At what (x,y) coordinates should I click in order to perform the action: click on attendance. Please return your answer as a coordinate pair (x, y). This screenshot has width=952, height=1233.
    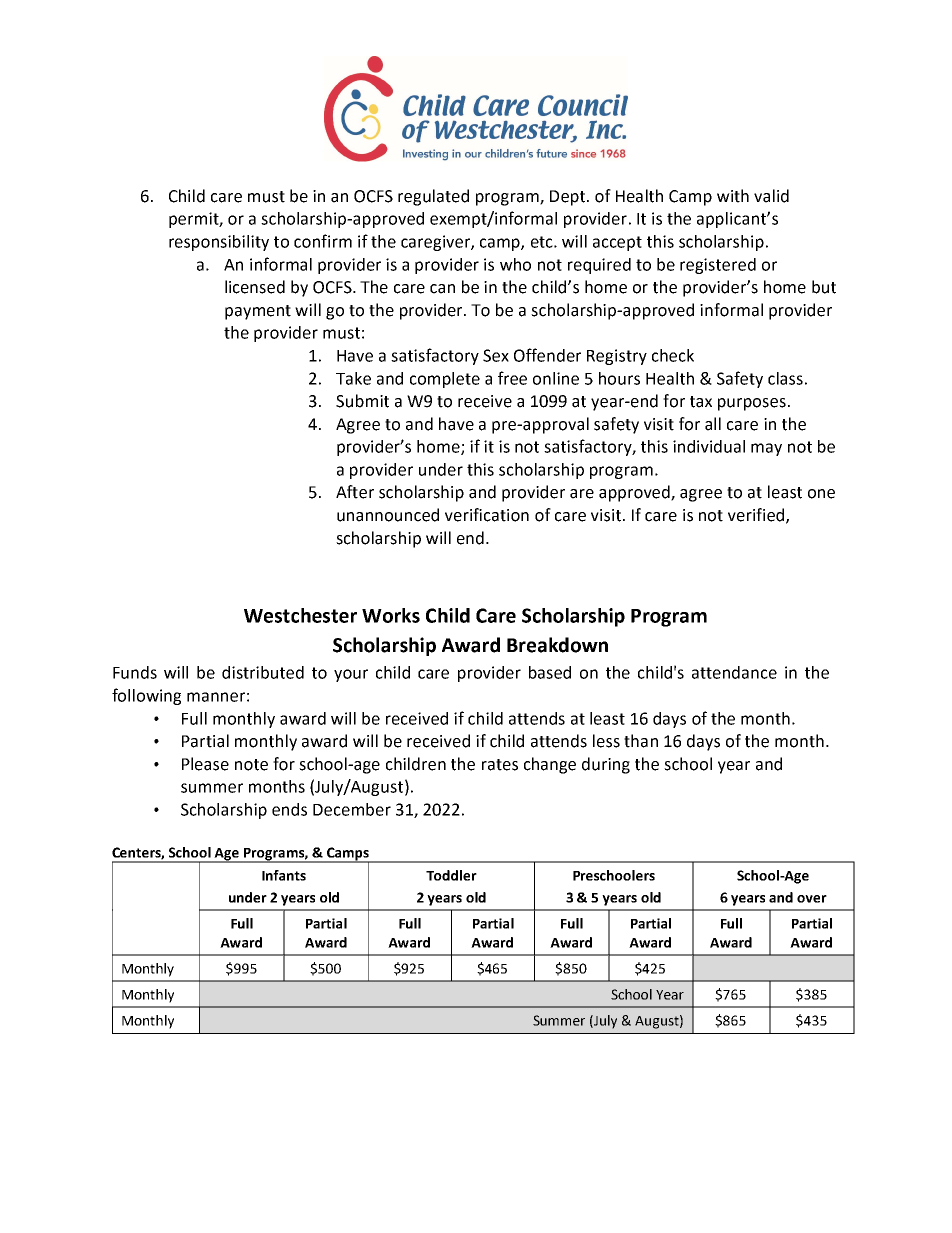
    Looking at the image, I should click on (734, 672).
